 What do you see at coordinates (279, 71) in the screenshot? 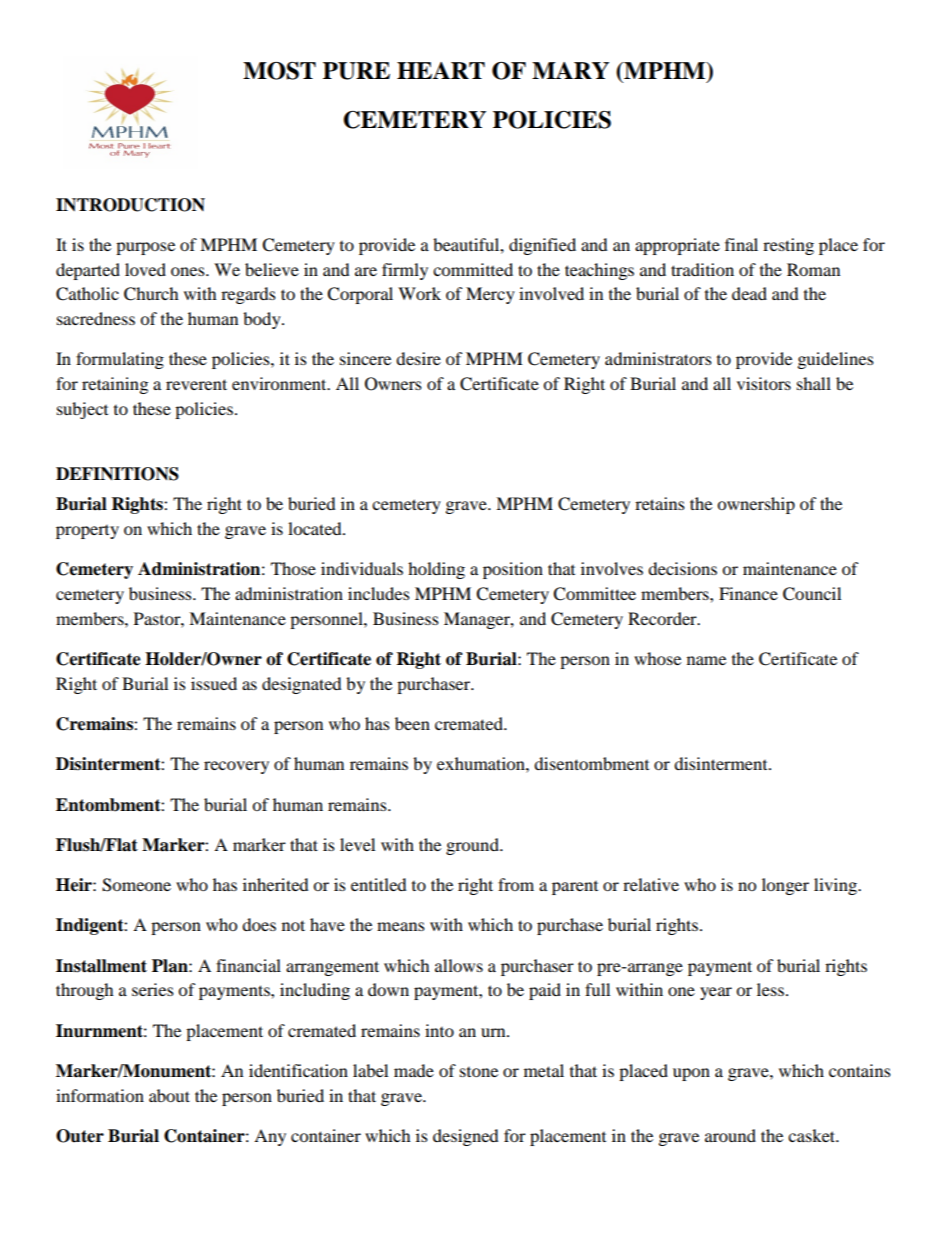
I see `MOST` at bounding box center [279, 71].
